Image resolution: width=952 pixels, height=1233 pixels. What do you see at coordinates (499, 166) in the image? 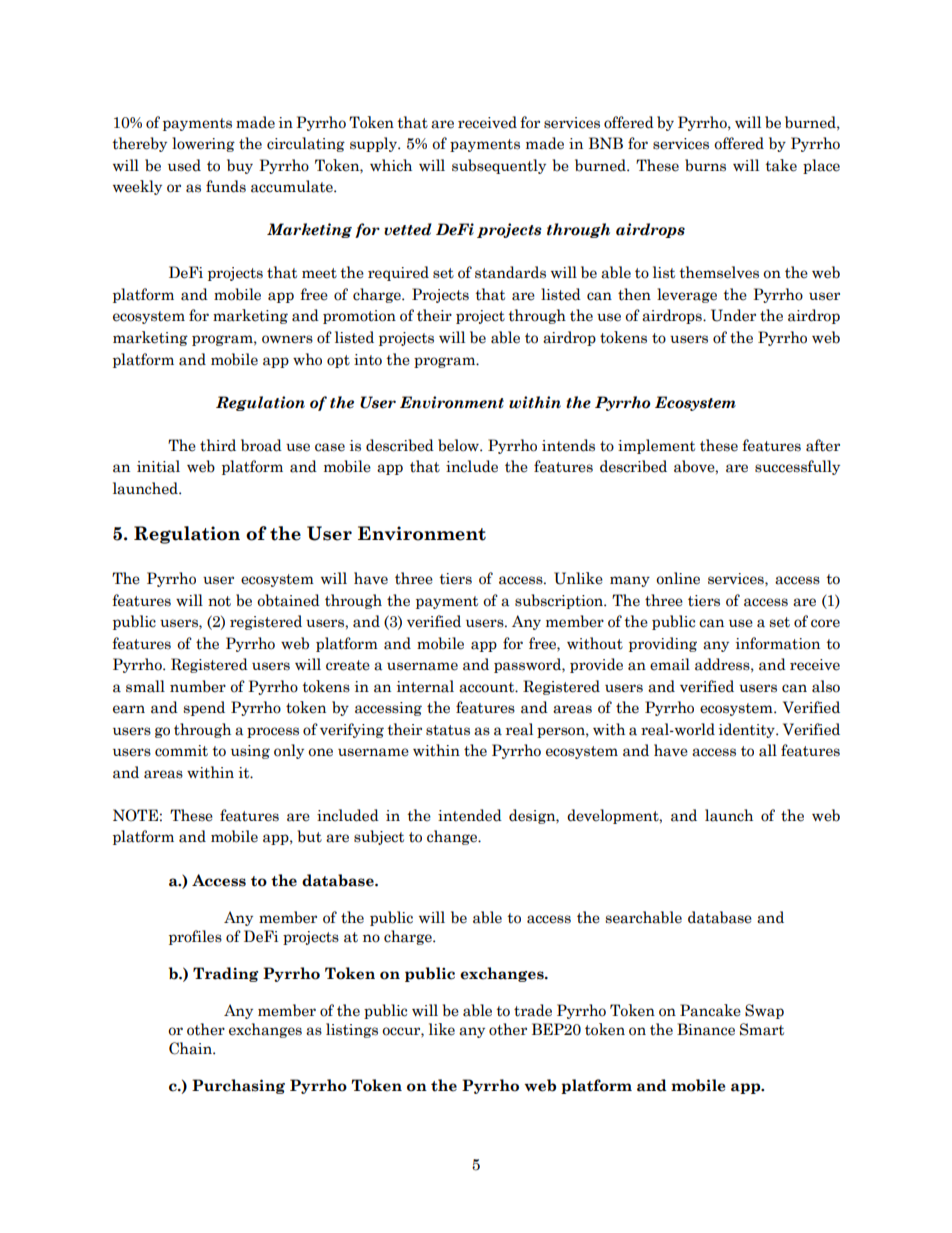
I see `subsequently` at bounding box center [499, 166].
